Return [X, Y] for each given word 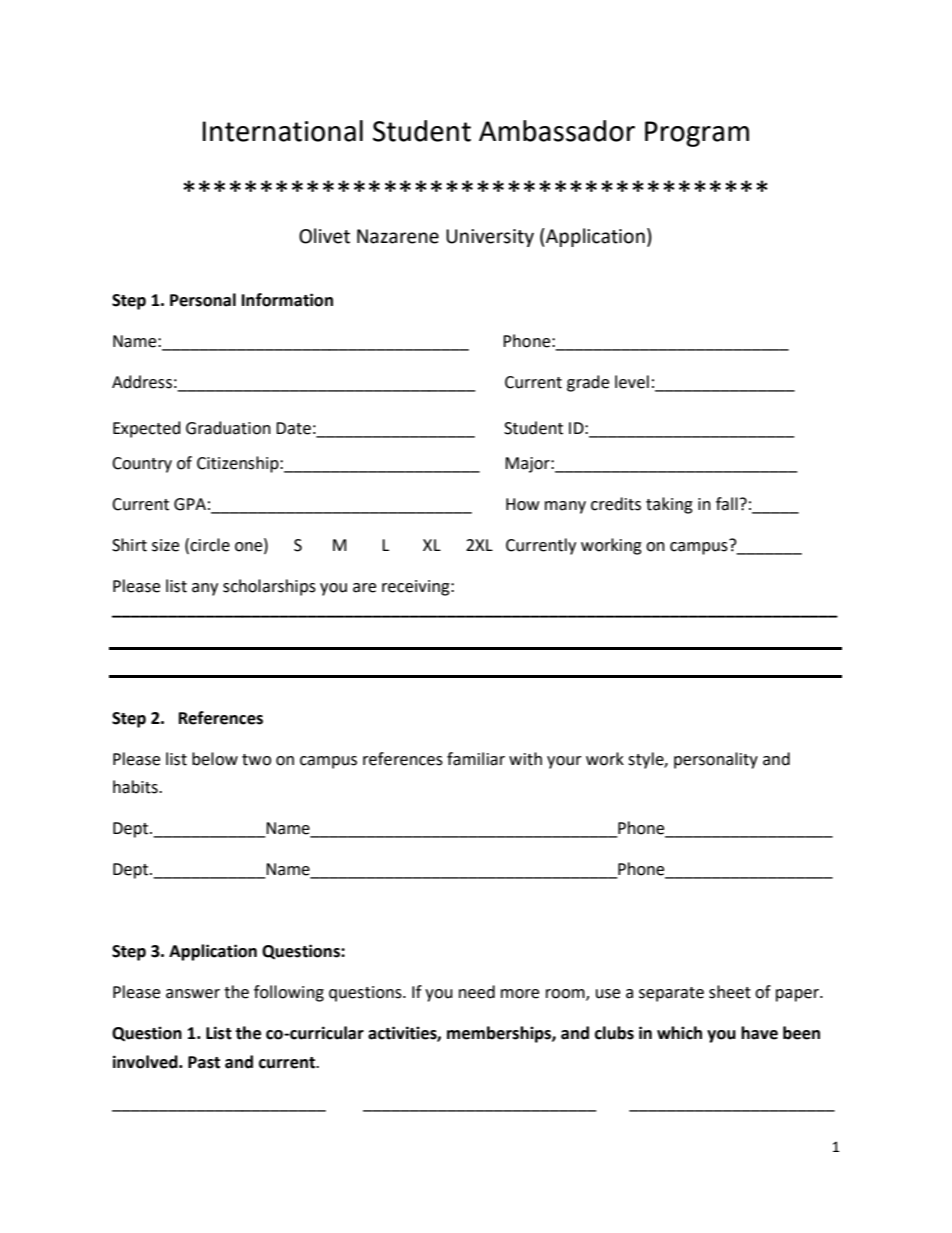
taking [669, 505]
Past [204, 1062]
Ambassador [557, 131]
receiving [417, 588]
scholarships [269, 587]
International [283, 131]
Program [697, 134]
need [477, 992]
